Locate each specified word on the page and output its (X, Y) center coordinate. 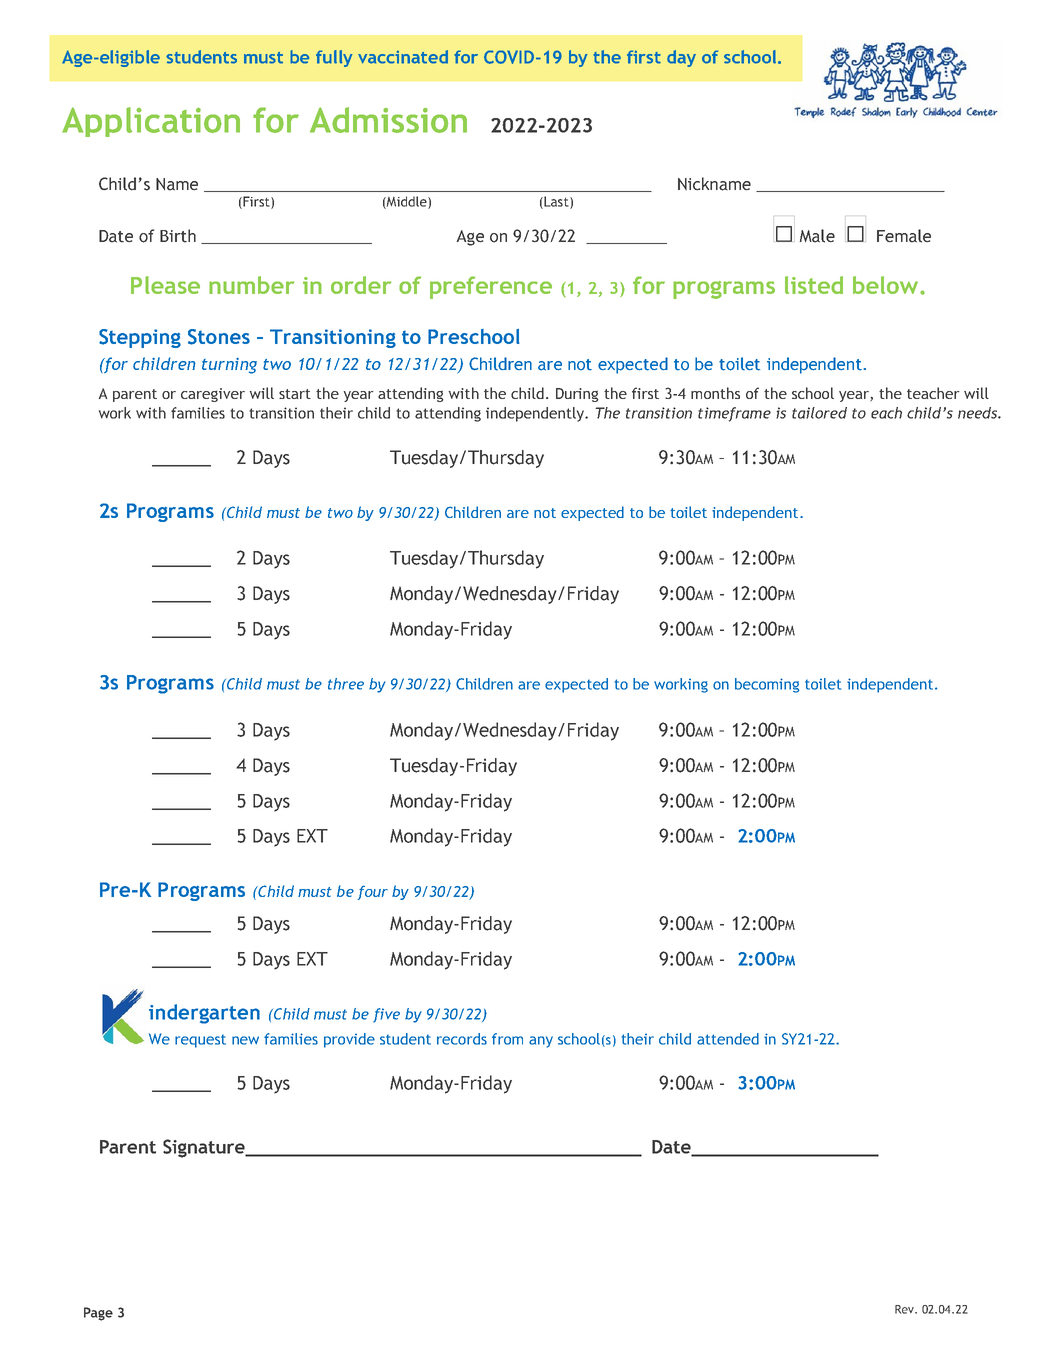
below (887, 285)
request (200, 1041)
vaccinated (403, 57)
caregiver (213, 395)
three (346, 684)
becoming (767, 685)
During (577, 395)
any (541, 1042)
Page (98, 1314)
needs (978, 413)
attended (728, 1039)
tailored (819, 413)
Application (151, 122)
